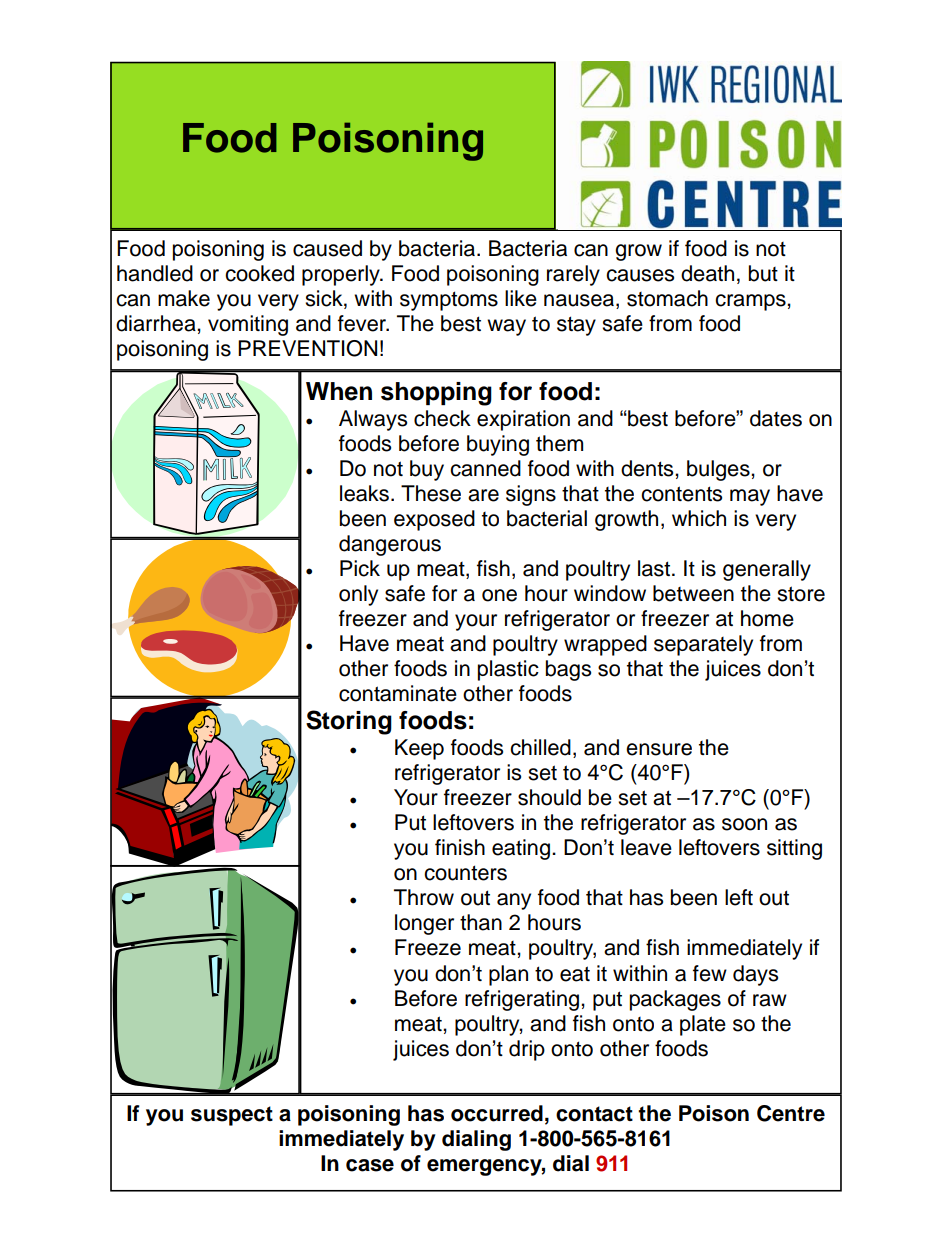 The height and width of the page is (1233, 952). What do you see at coordinates (707, 273) in the page?
I see `death` at bounding box center [707, 273].
